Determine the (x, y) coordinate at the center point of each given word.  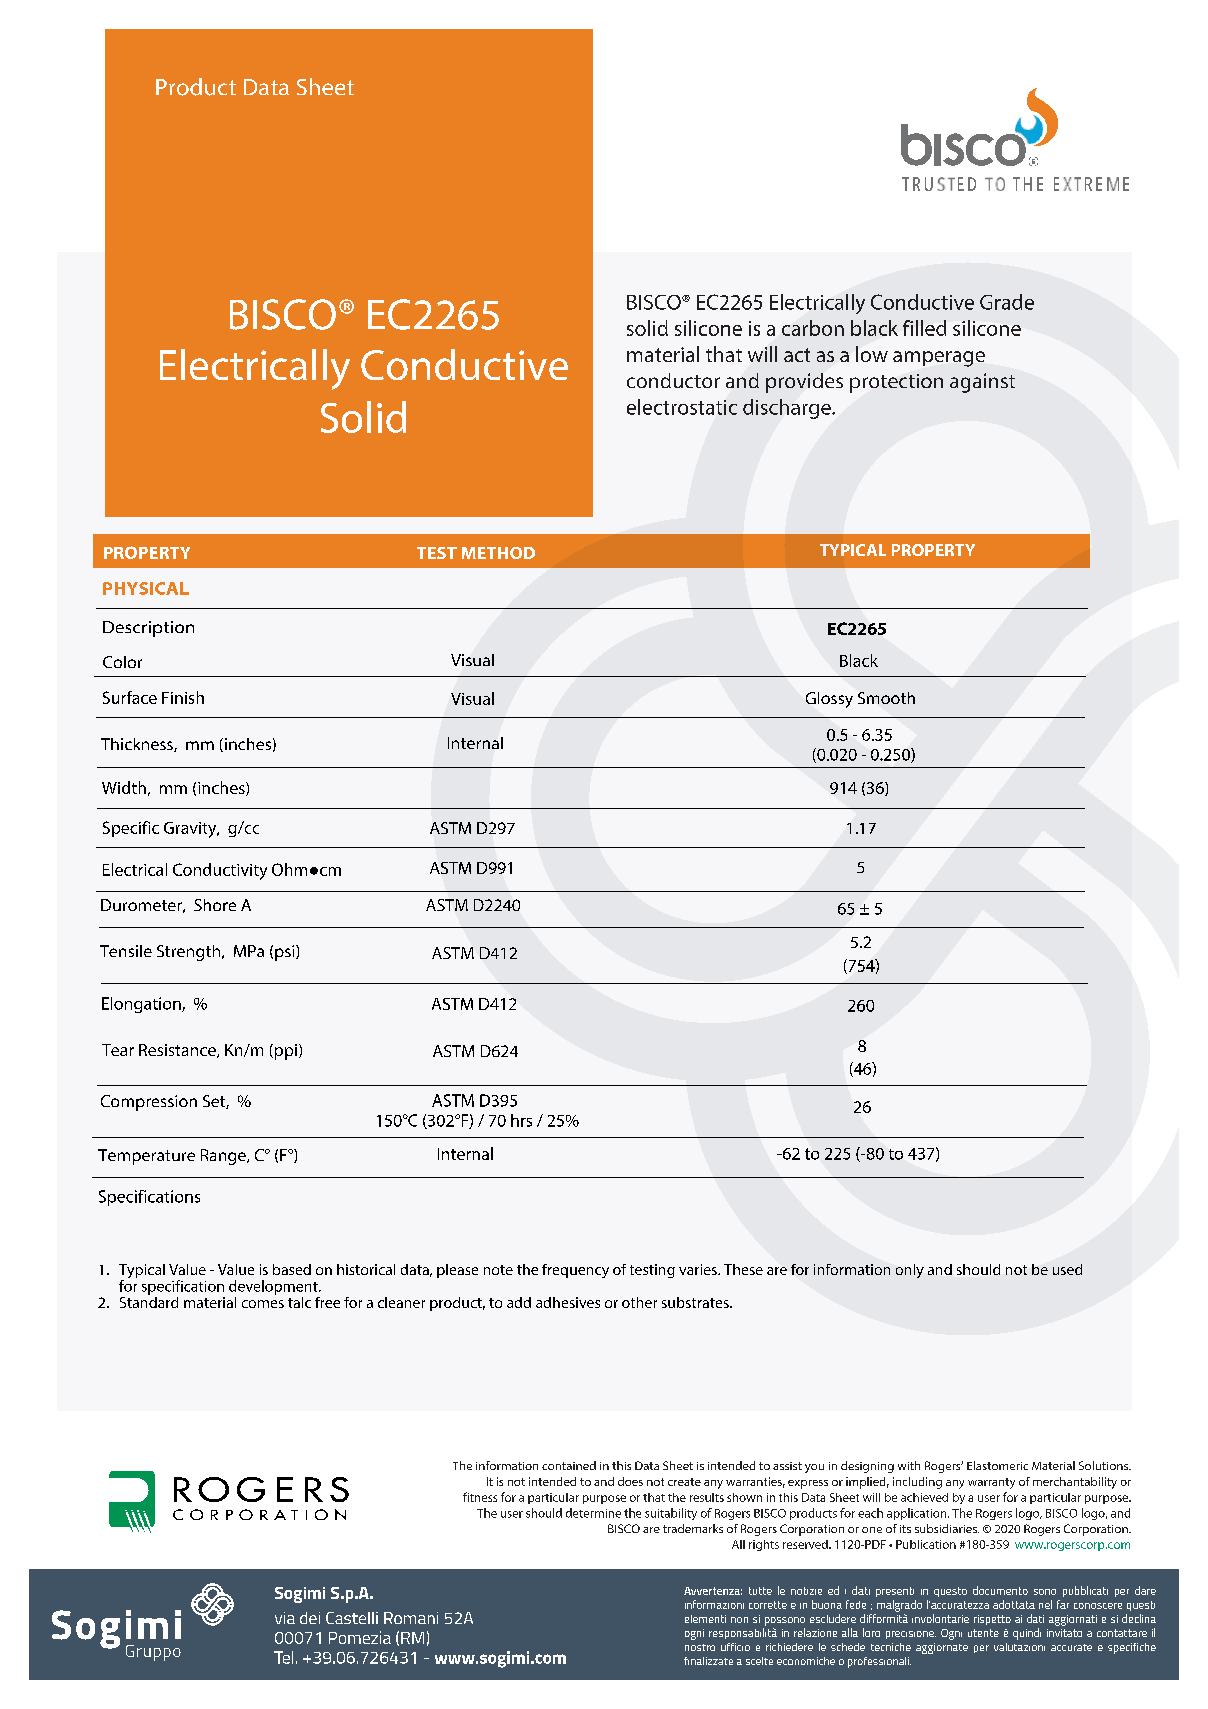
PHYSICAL (146, 588)
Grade (1007, 302)
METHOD (498, 553)
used (1067, 1269)
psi (286, 953)
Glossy (829, 700)
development (274, 1287)
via (285, 1618)
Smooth (886, 698)
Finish (183, 697)
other (639, 1302)
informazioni (714, 1604)
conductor (673, 380)
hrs (521, 1120)
